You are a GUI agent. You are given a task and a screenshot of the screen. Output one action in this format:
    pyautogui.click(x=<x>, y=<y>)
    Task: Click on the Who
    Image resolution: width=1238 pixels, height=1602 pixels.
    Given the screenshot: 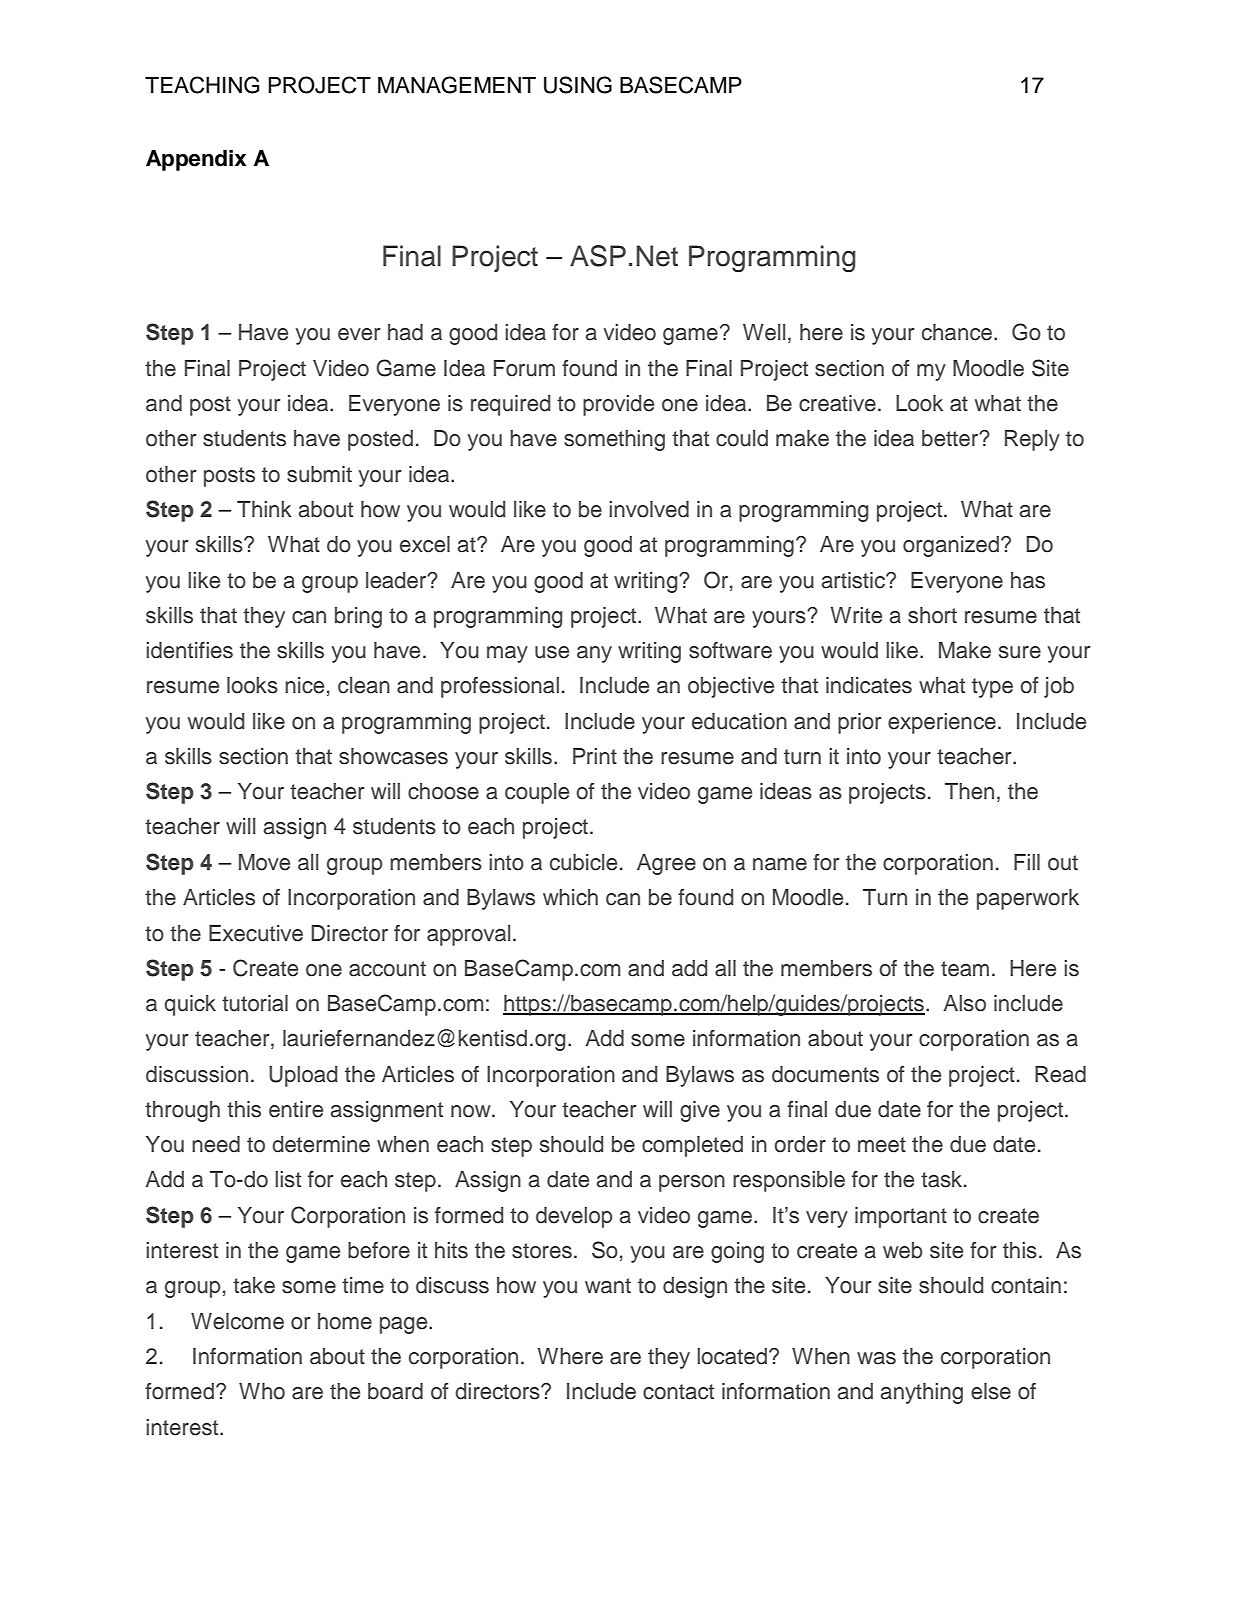 What is the action you would take?
    pyautogui.click(x=262, y=1391)
